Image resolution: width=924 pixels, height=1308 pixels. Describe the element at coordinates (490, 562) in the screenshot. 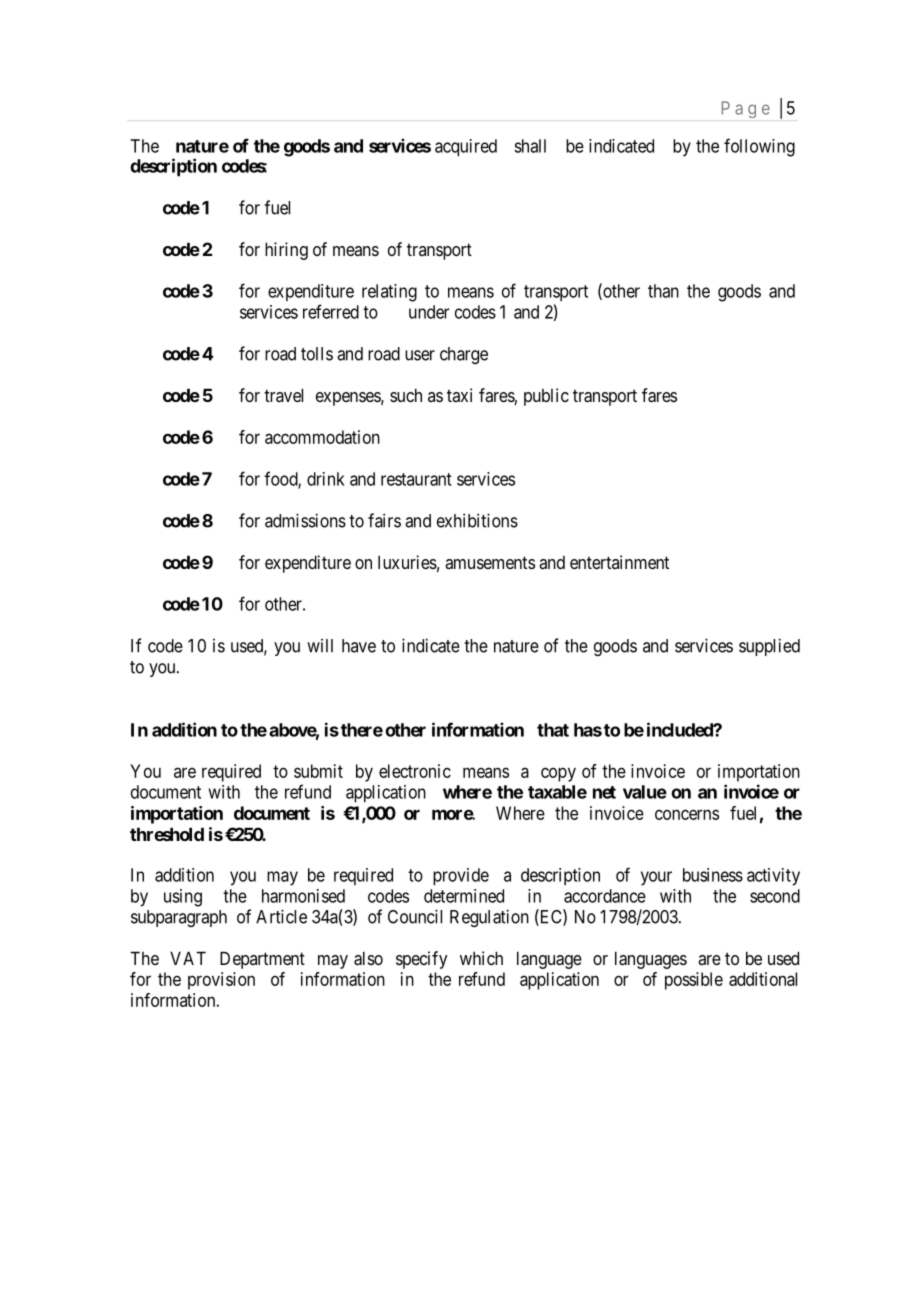

I see `amusements` at that location.
